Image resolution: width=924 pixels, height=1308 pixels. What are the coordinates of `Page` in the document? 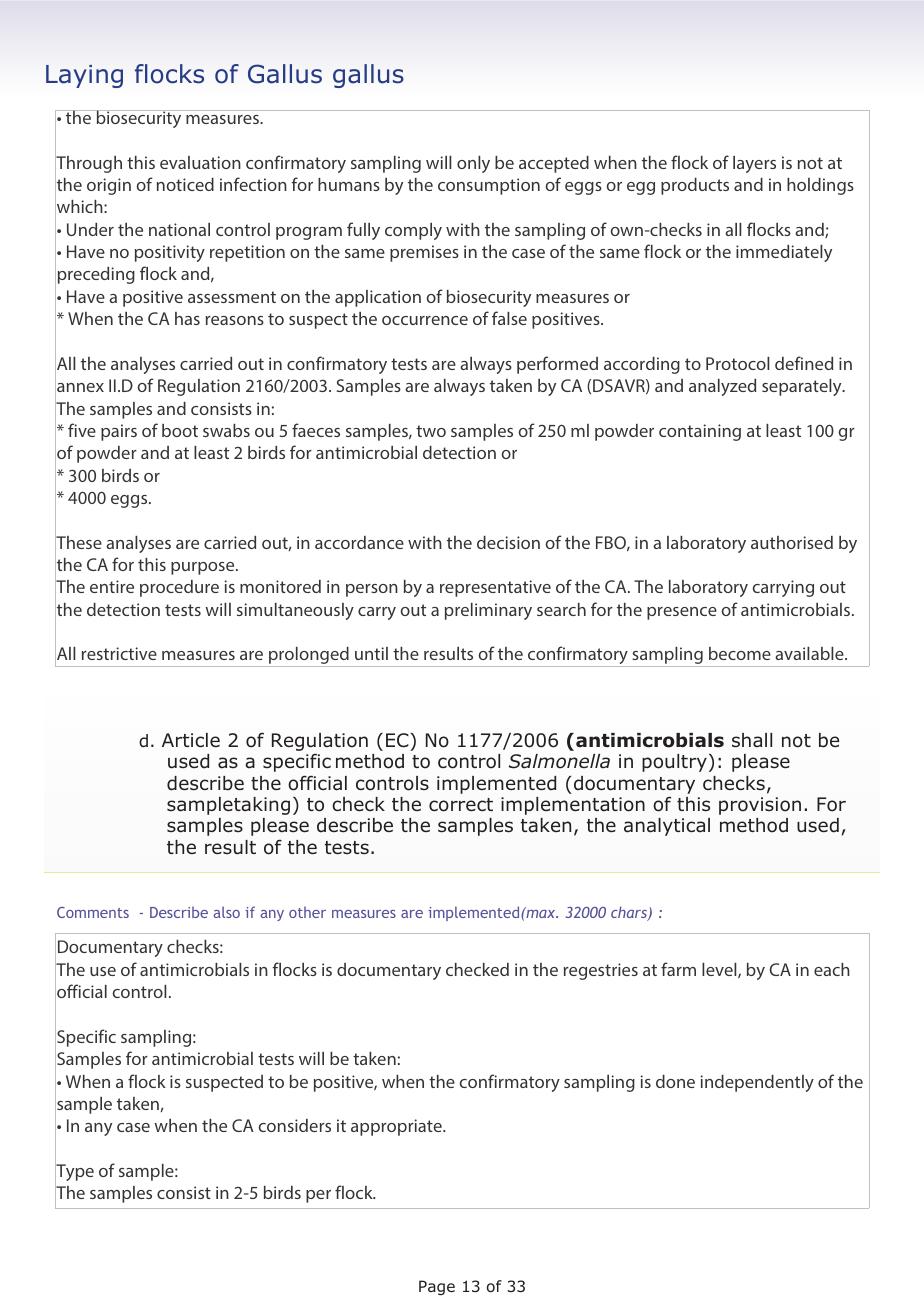 It's located at (437, 1287).
